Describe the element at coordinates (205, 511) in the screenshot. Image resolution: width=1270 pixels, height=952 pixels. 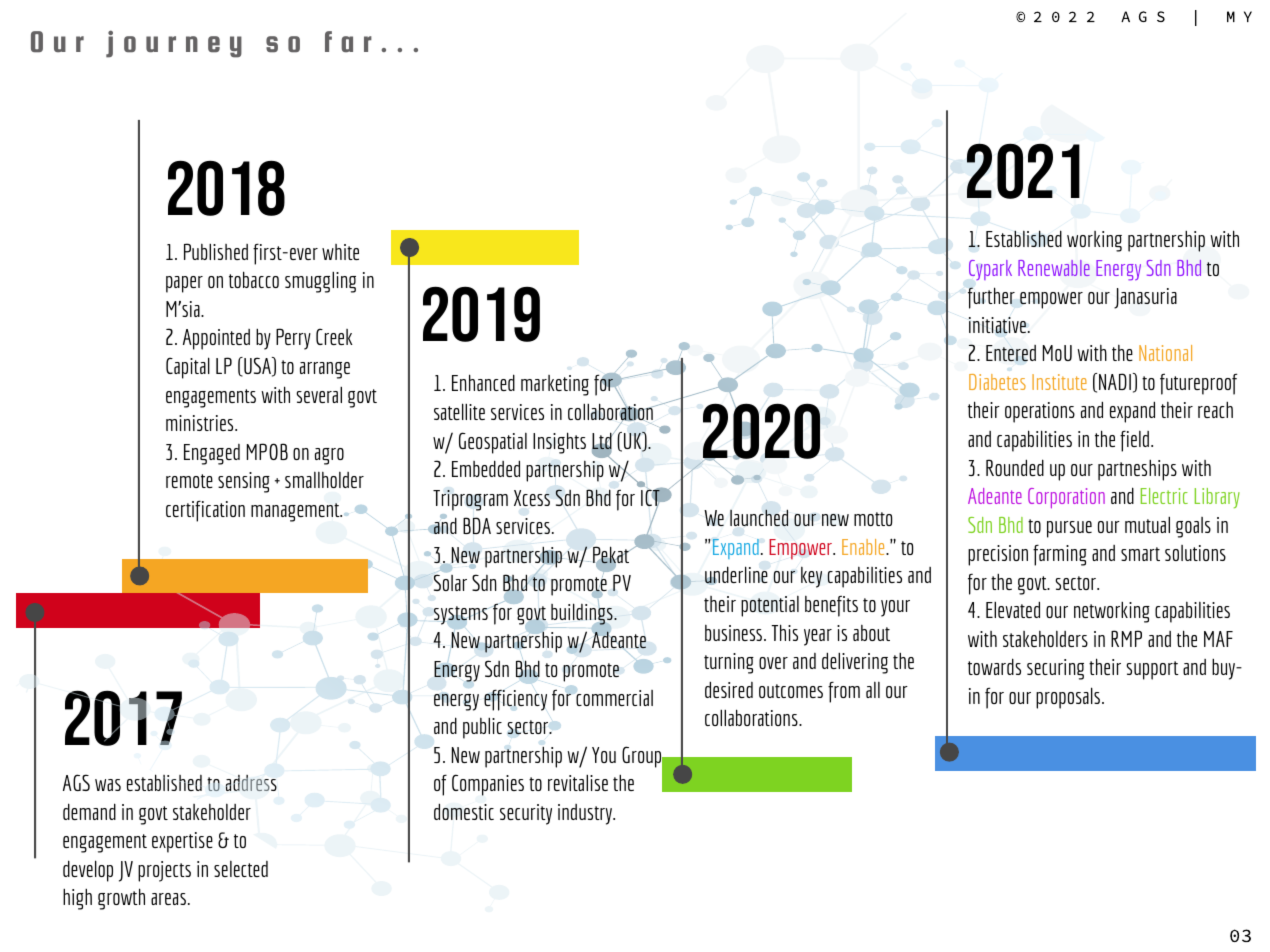
I see `certification` at that location.
